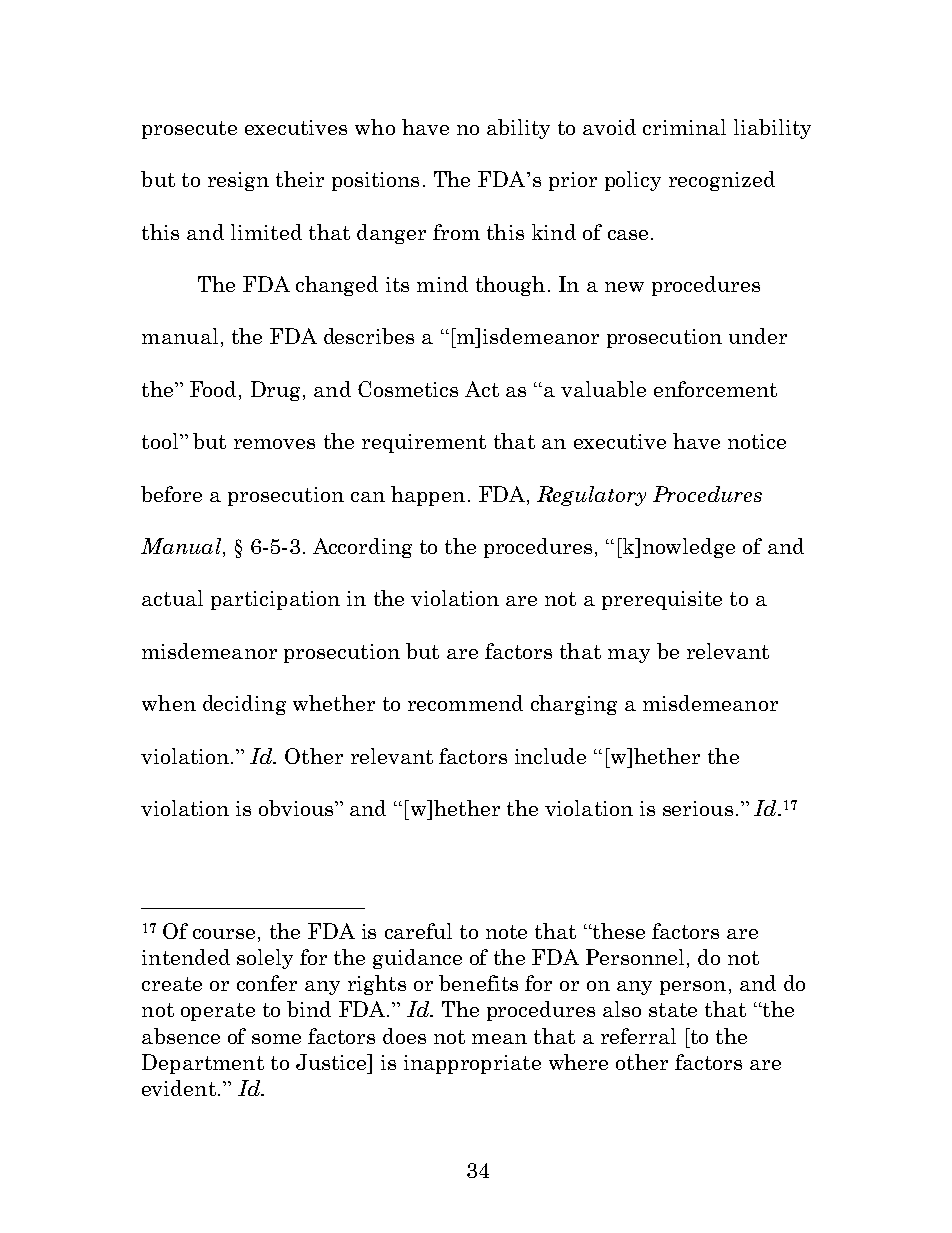 The image size is (952, 1233). What do you see at coordinates (375, 181) in the screenshot?
I see `positions` at bounding box center [375, 181].
